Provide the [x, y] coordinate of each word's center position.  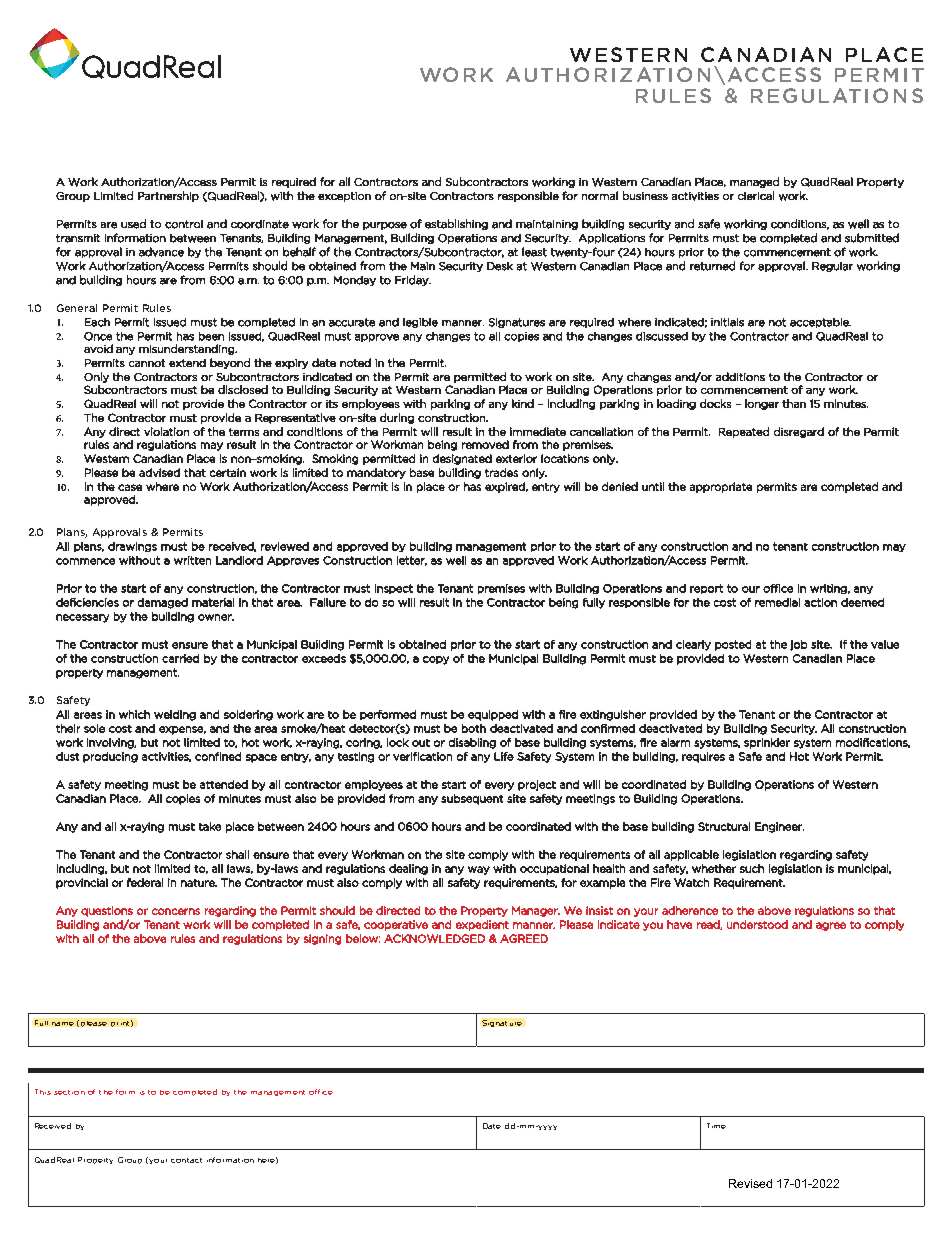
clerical [756, 195]
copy [436, 660]
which [134, 714]
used [133, 224]
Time [716, 1126]
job [798, 645]
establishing [456, 224]
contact [186, 1160]
